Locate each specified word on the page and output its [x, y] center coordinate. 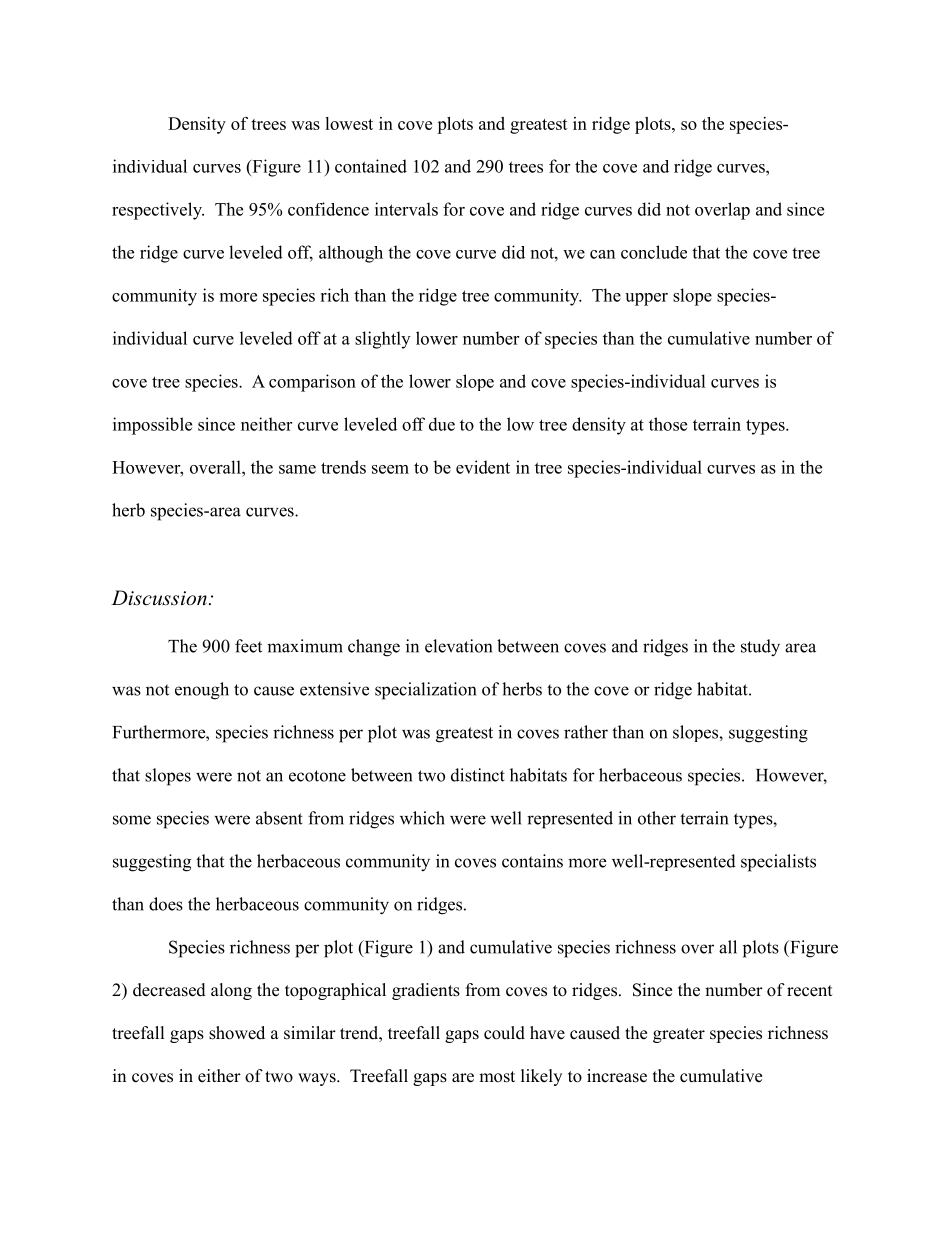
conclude [654, 252]
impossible [152, 426]
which [422, 818]
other [657, 818]
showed [237, 1033]
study [760, 648]
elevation [458, 646]
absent [279, 818]
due [442, 424]
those [668, 424]
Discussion [159, 598]
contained [371, 166]
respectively [158, 211]
